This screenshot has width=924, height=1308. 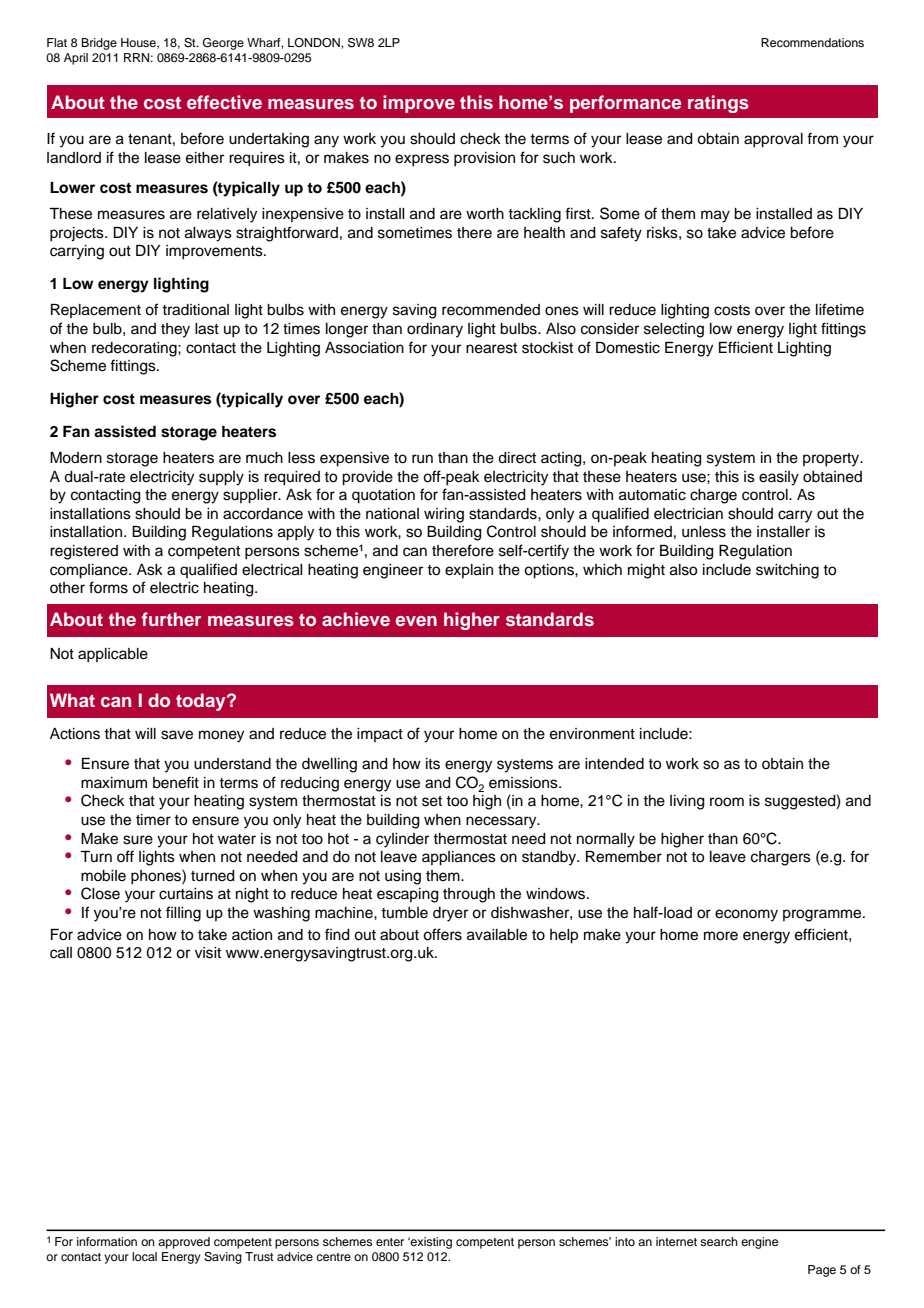 I want to click on ratings, so click(x=718, y=104).
